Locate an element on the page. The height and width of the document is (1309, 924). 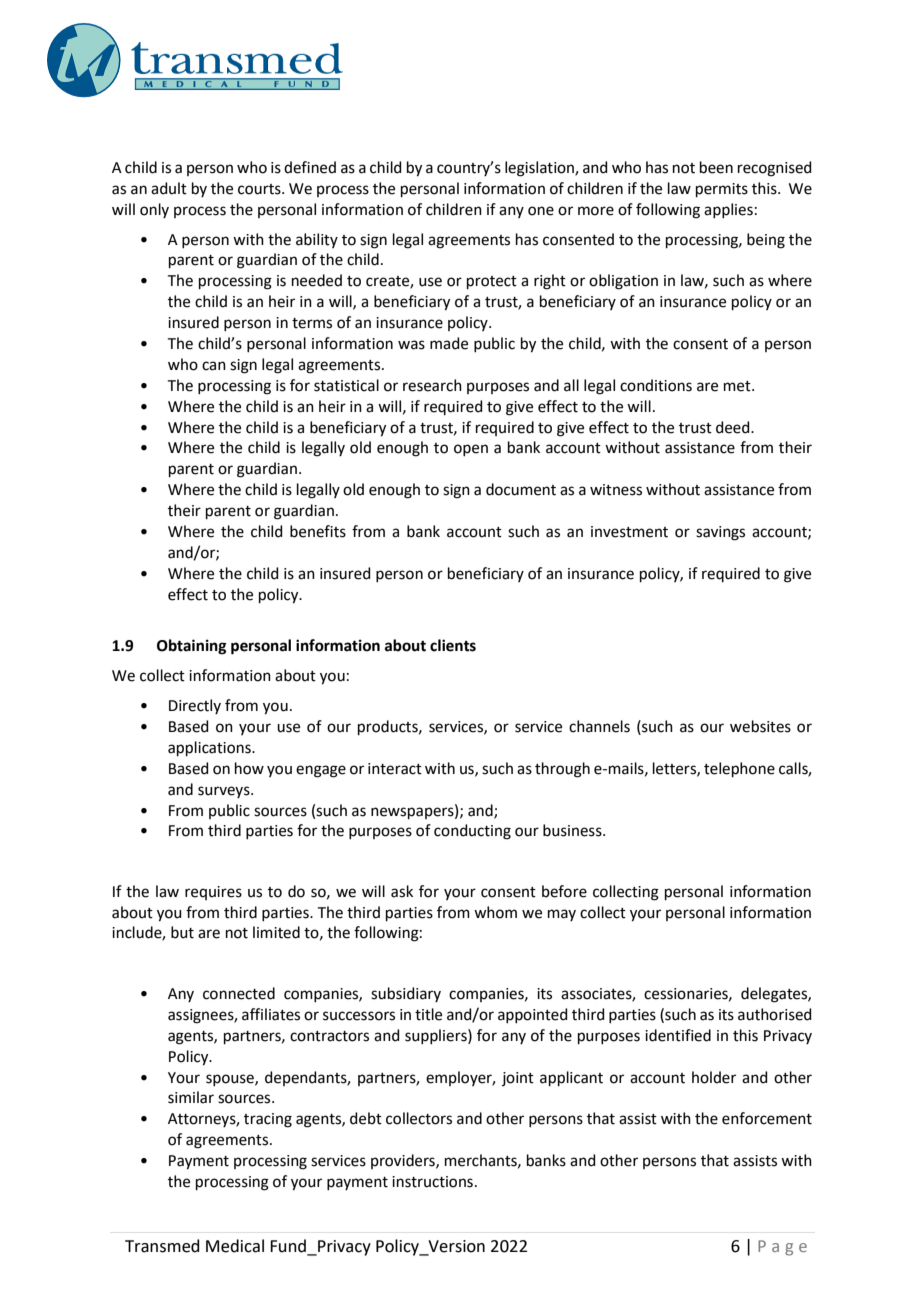
instructions is located at coordinates (432, 1182).
